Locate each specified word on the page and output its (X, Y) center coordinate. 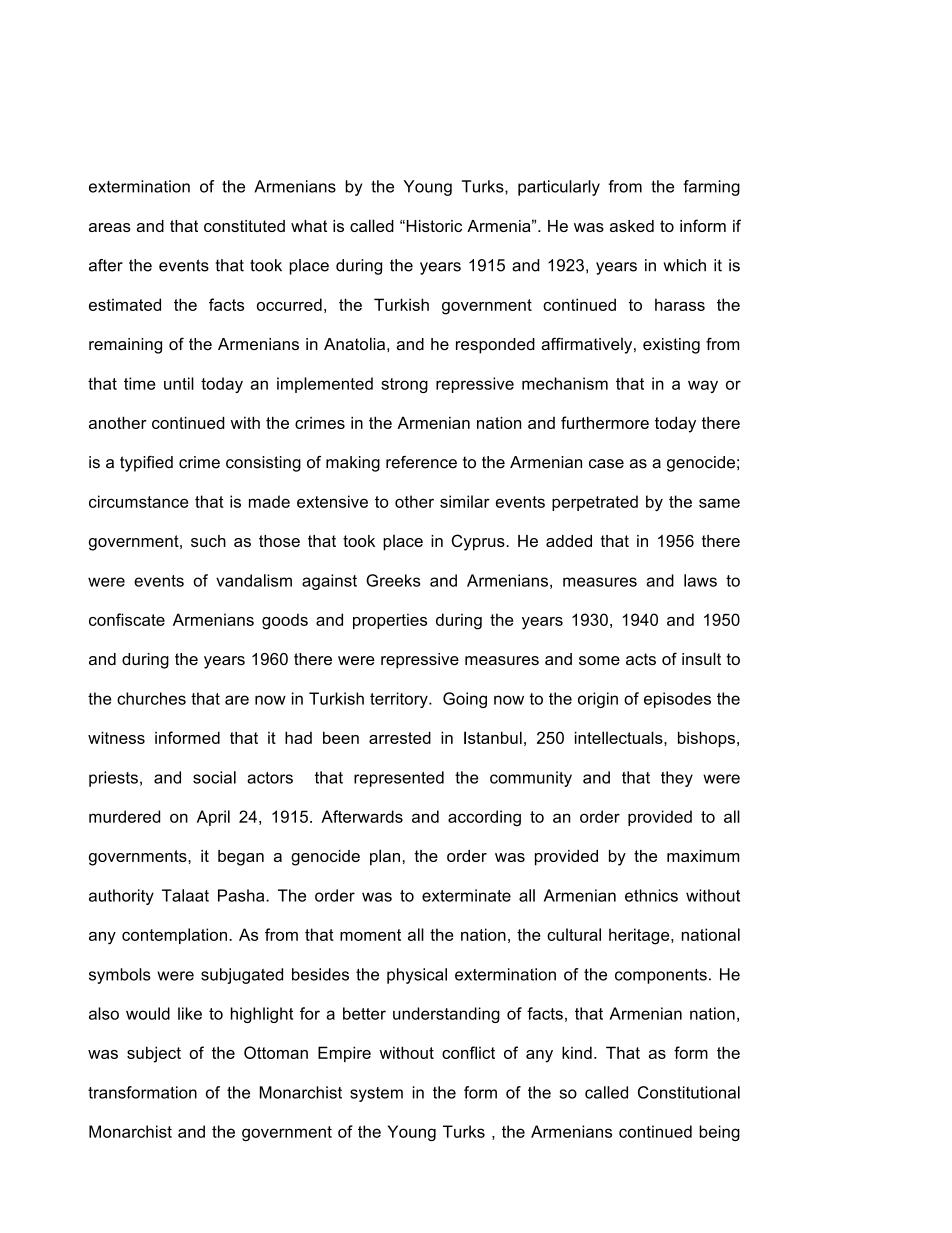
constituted (244, 226)
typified (146, 464)
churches (151, 698)
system (376, 1094)
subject (154, 1054)
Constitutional (689, 1092)
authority (121, 897)
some (599, 660)
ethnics (651, 895)
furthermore (605, 422)
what (309, 226)
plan (385, 857)
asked (632, 226)
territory (400, 700)
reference (421, 462)
